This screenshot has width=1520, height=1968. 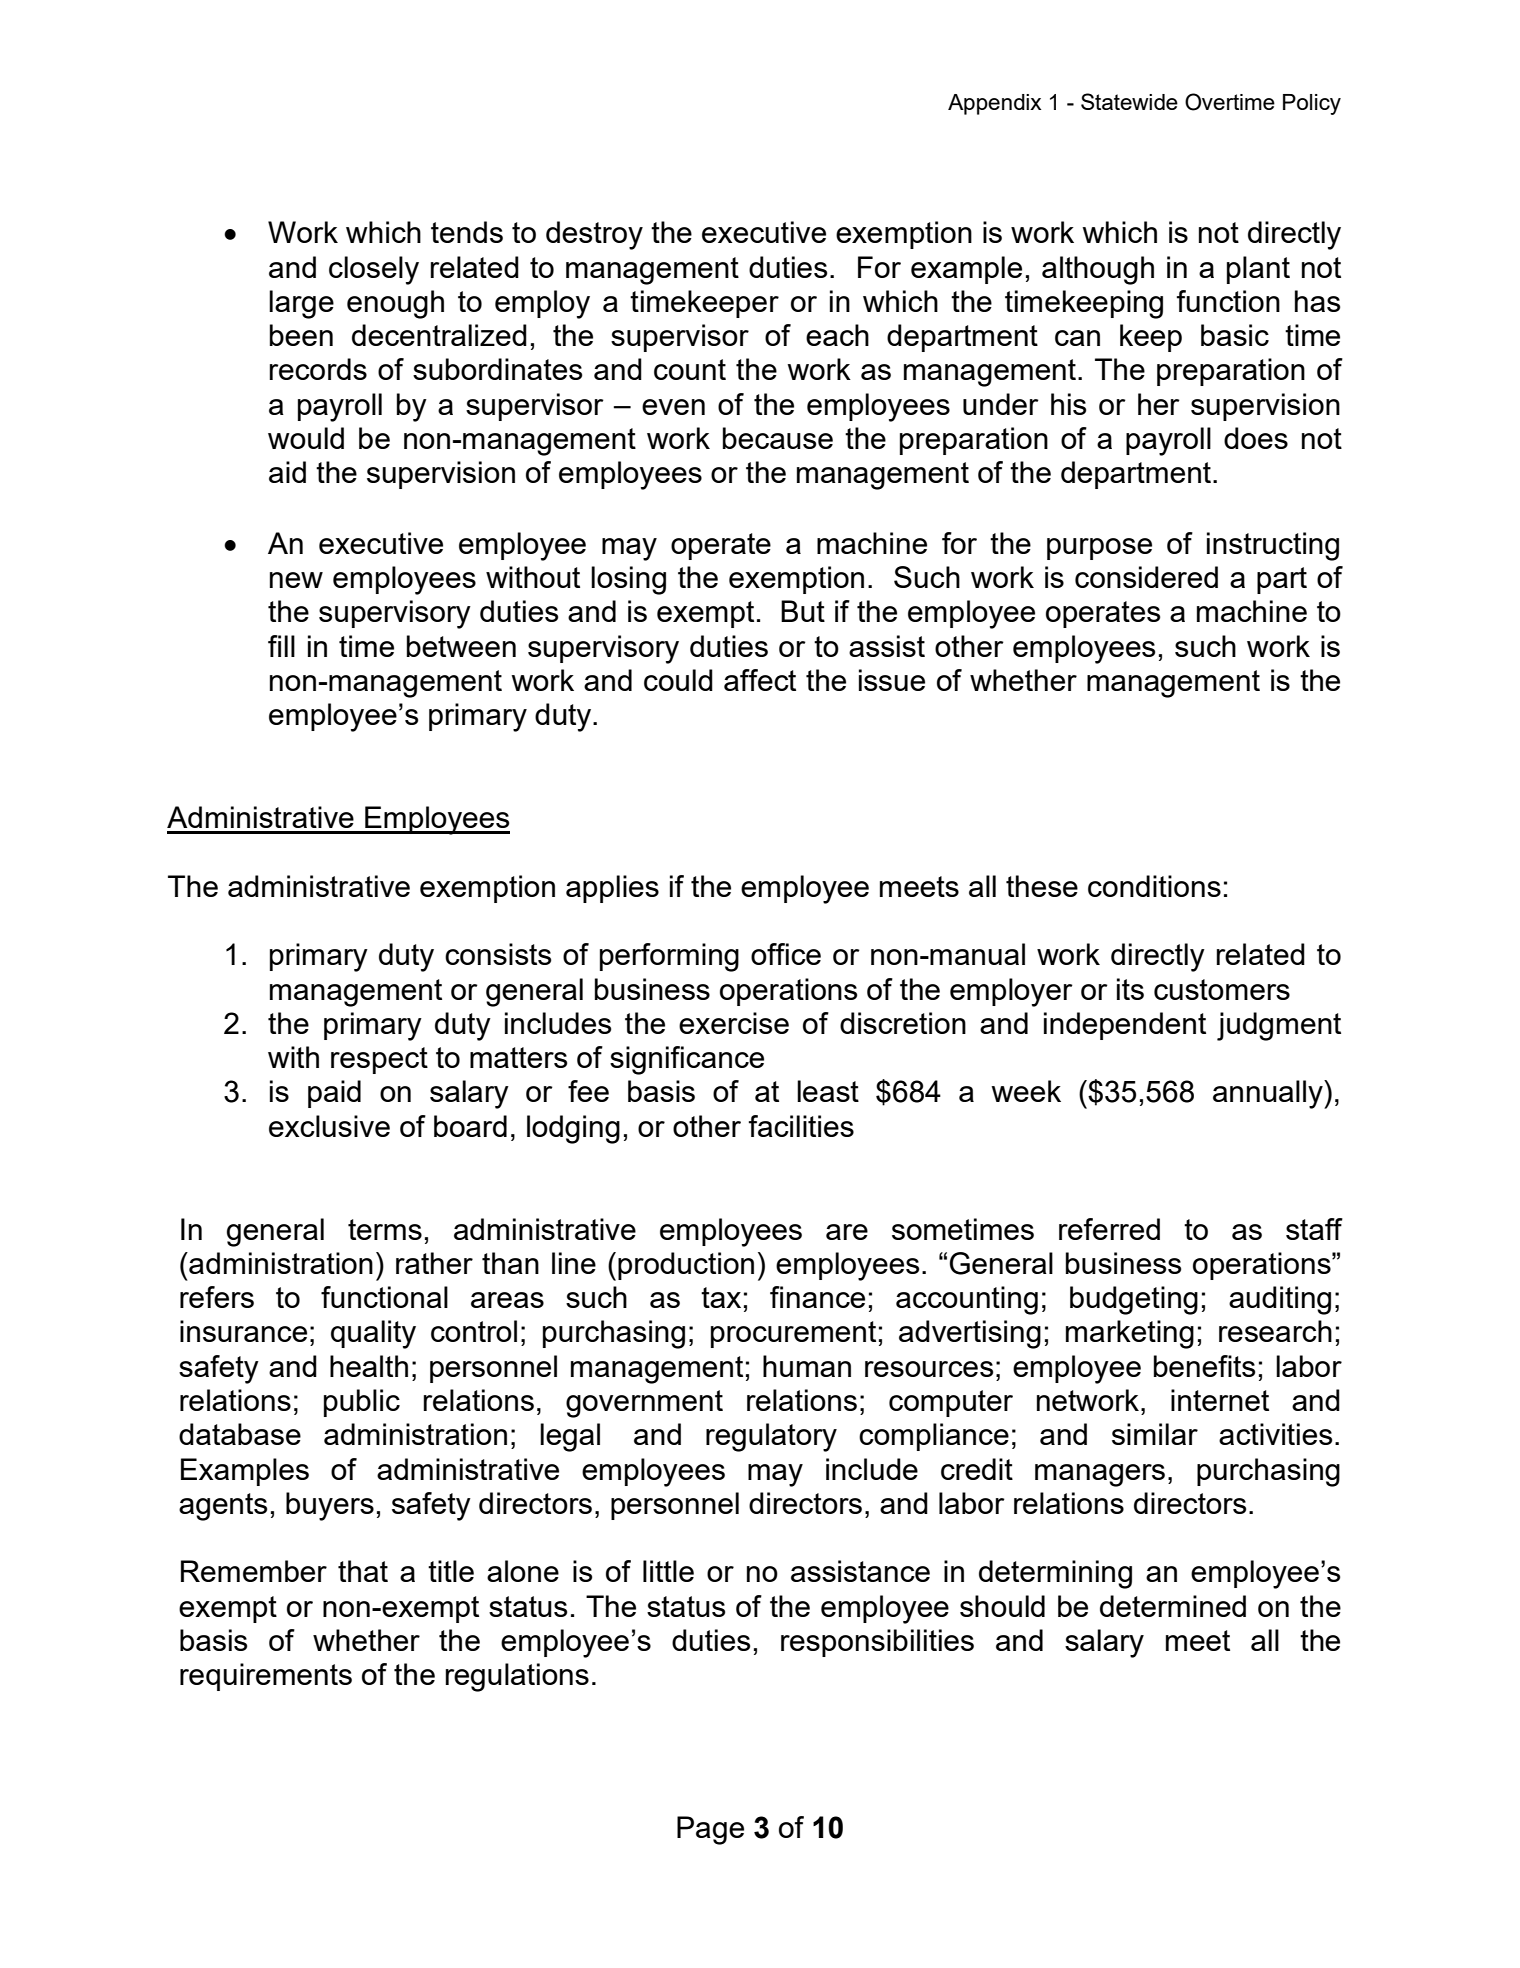 What do you see at coordinates (686, 1266) in the screenshot?
I see `production` at bounding box center [686, 1266].
